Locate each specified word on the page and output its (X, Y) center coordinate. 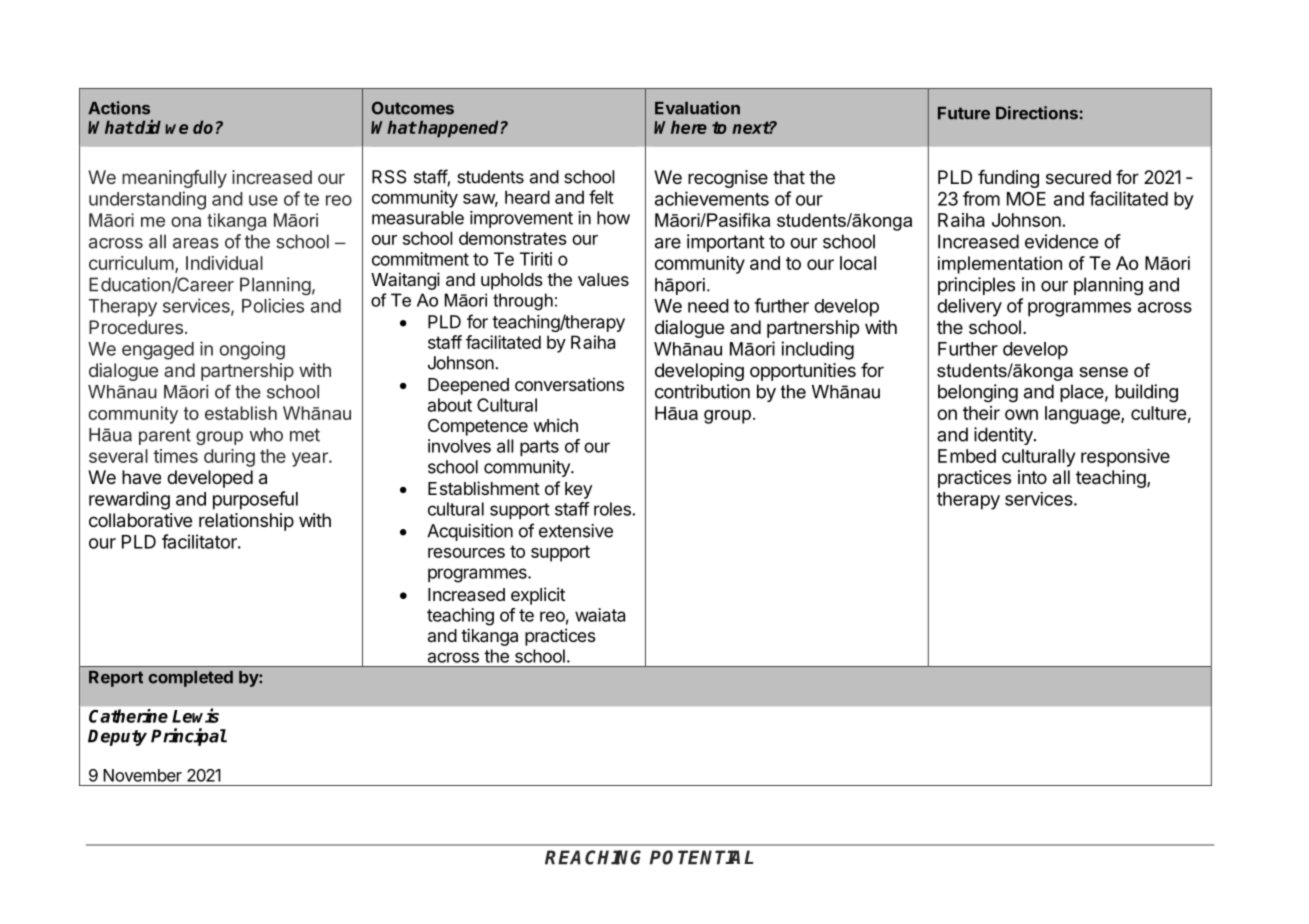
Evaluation (697, 108)
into (1032, 477)
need (708, 306)
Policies (273, 305)
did (148, 127)
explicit (538, 596)
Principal (189, 737)
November (142, 775)
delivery (969, 307)
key (578, 490)
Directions (1037, 113)
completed (190, 679)
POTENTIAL (702, 857)
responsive (1125, 458)
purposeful (255, 500)
